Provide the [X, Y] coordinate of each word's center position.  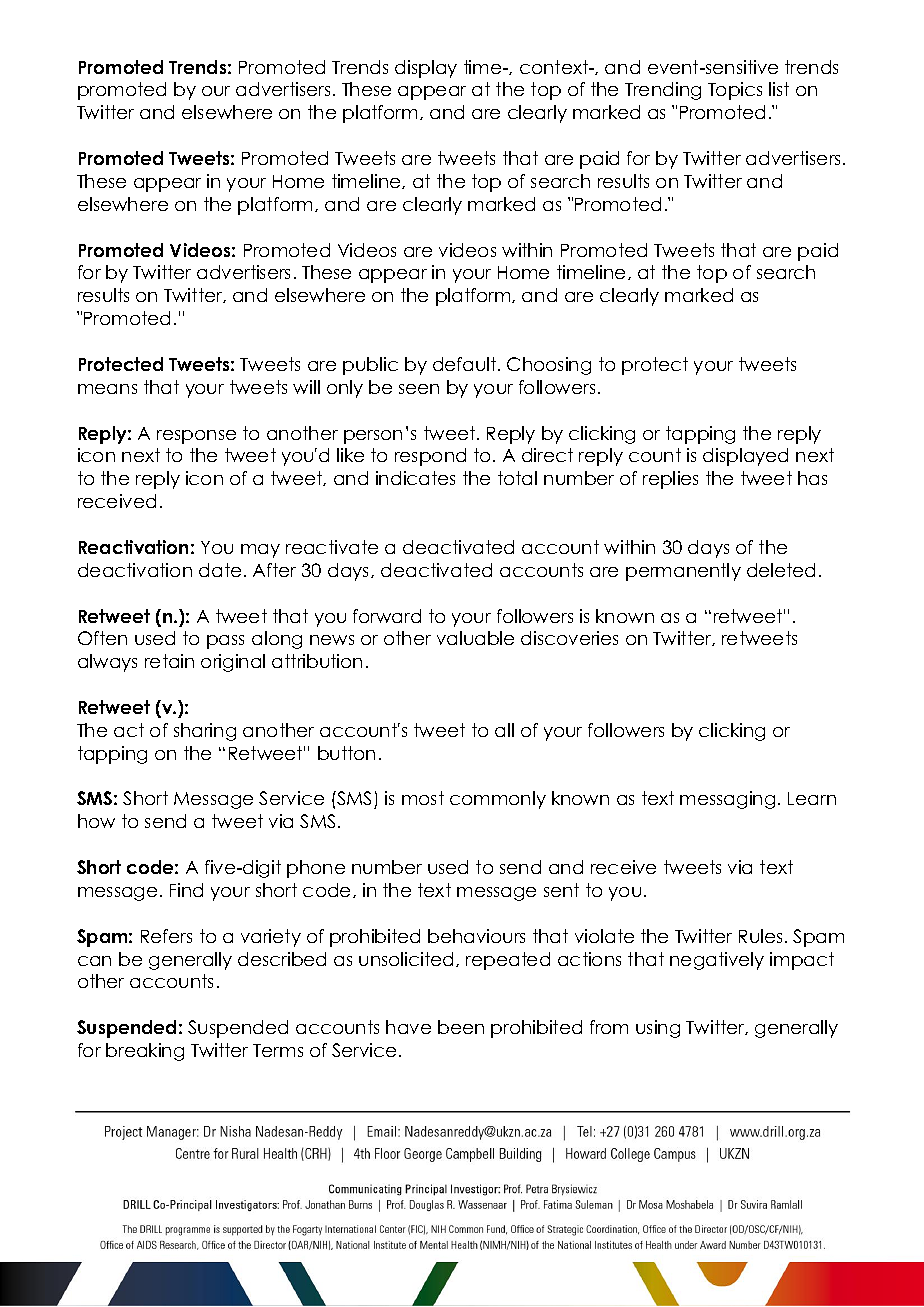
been [461, 1027]
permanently [683, 572]
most [423, 798]
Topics [735, 91]
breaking [145, 1052]
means [107, 389]
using [658, 1029]
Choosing [549, 366]
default [466, 364]
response [196, 437]
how [96, 821]
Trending [663, 91]
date [220, 570]
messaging [727, 800]
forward [387, 616]
